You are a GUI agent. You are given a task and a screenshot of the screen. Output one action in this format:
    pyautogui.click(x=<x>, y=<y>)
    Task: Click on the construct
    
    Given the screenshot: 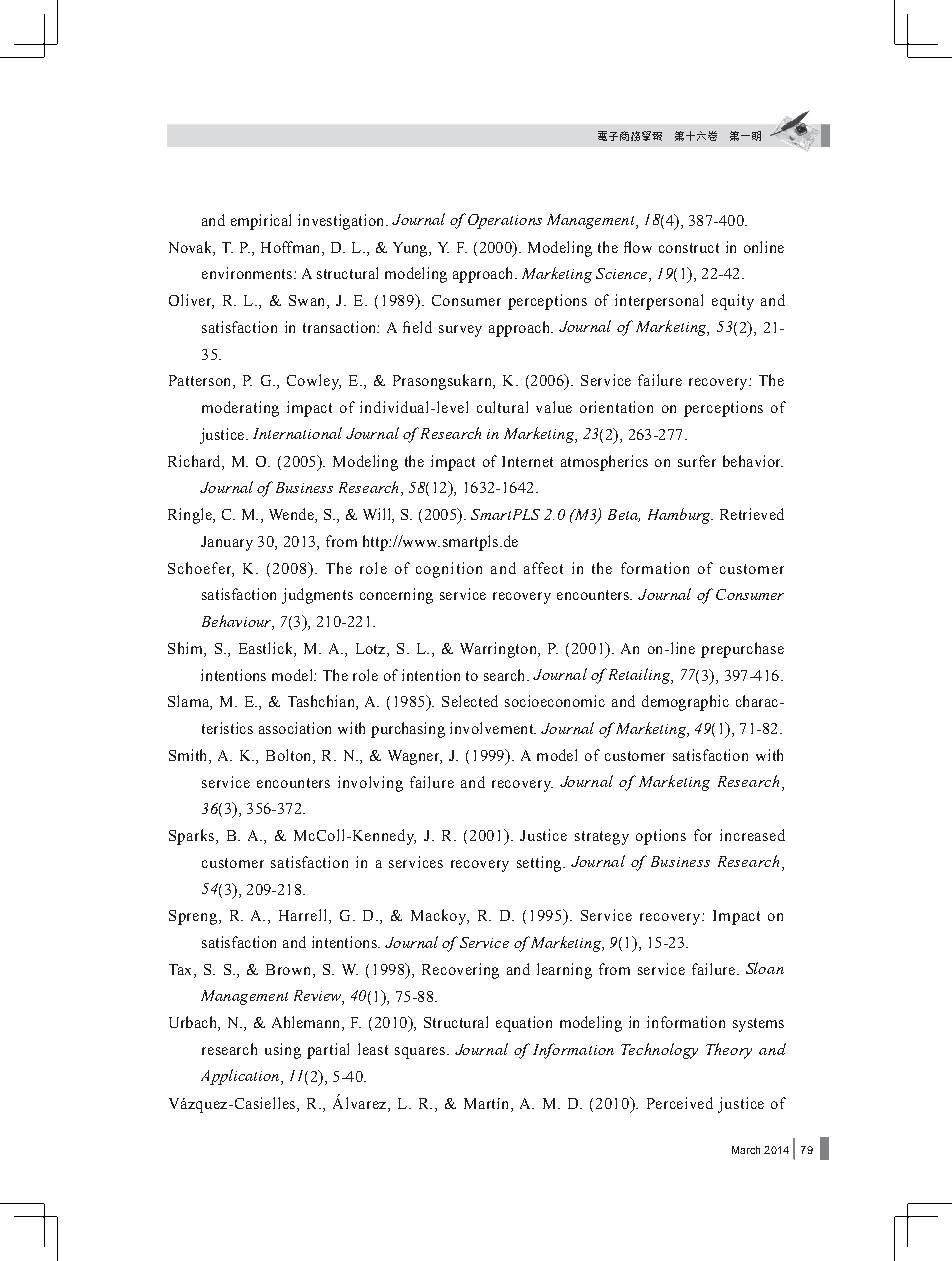 What is the action you would take?
    pyautogui.click(x=689, y=248)
